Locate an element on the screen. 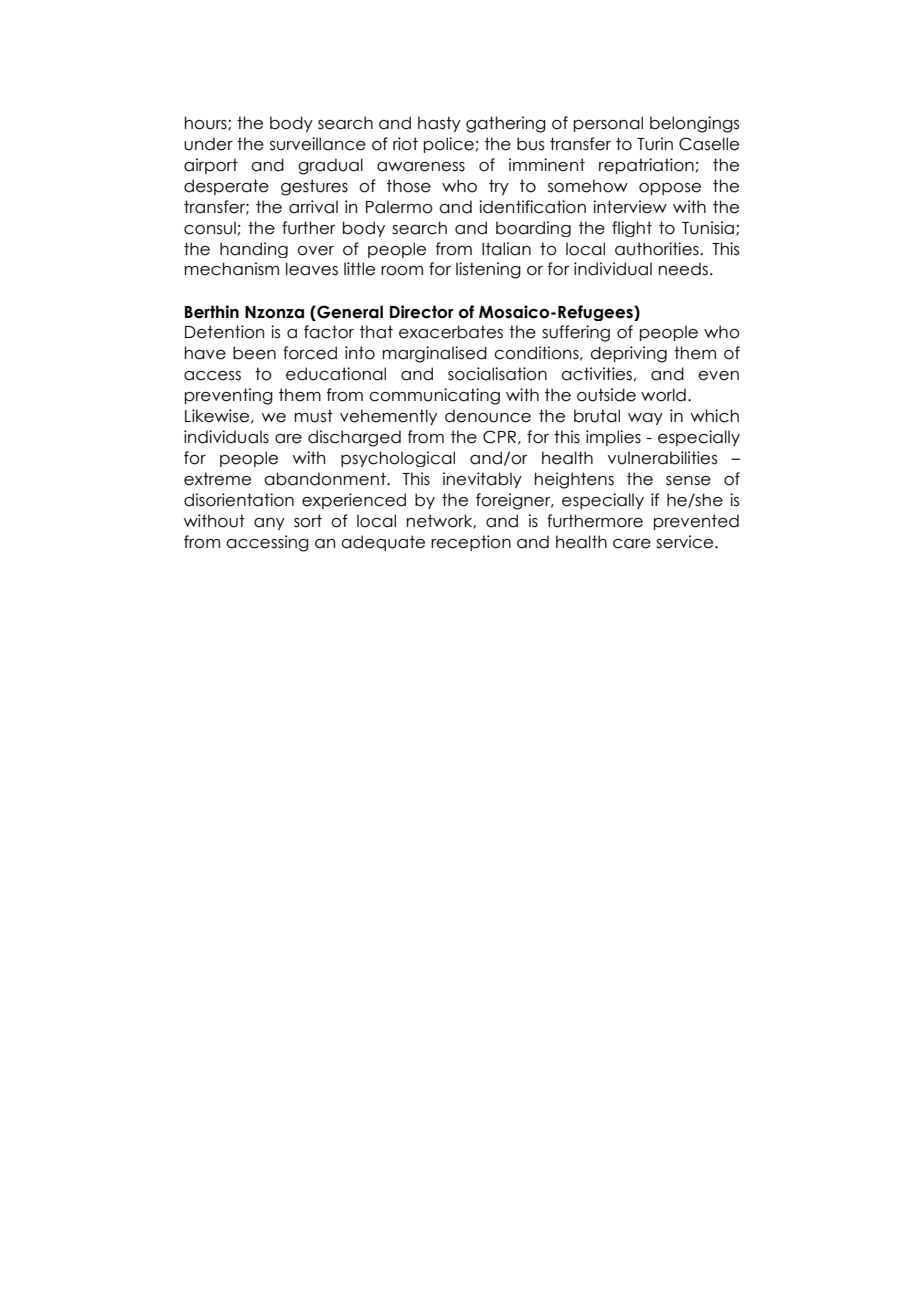 This screenshot has height=1308, width=924. psychological is located at coordinates (398, 459).
